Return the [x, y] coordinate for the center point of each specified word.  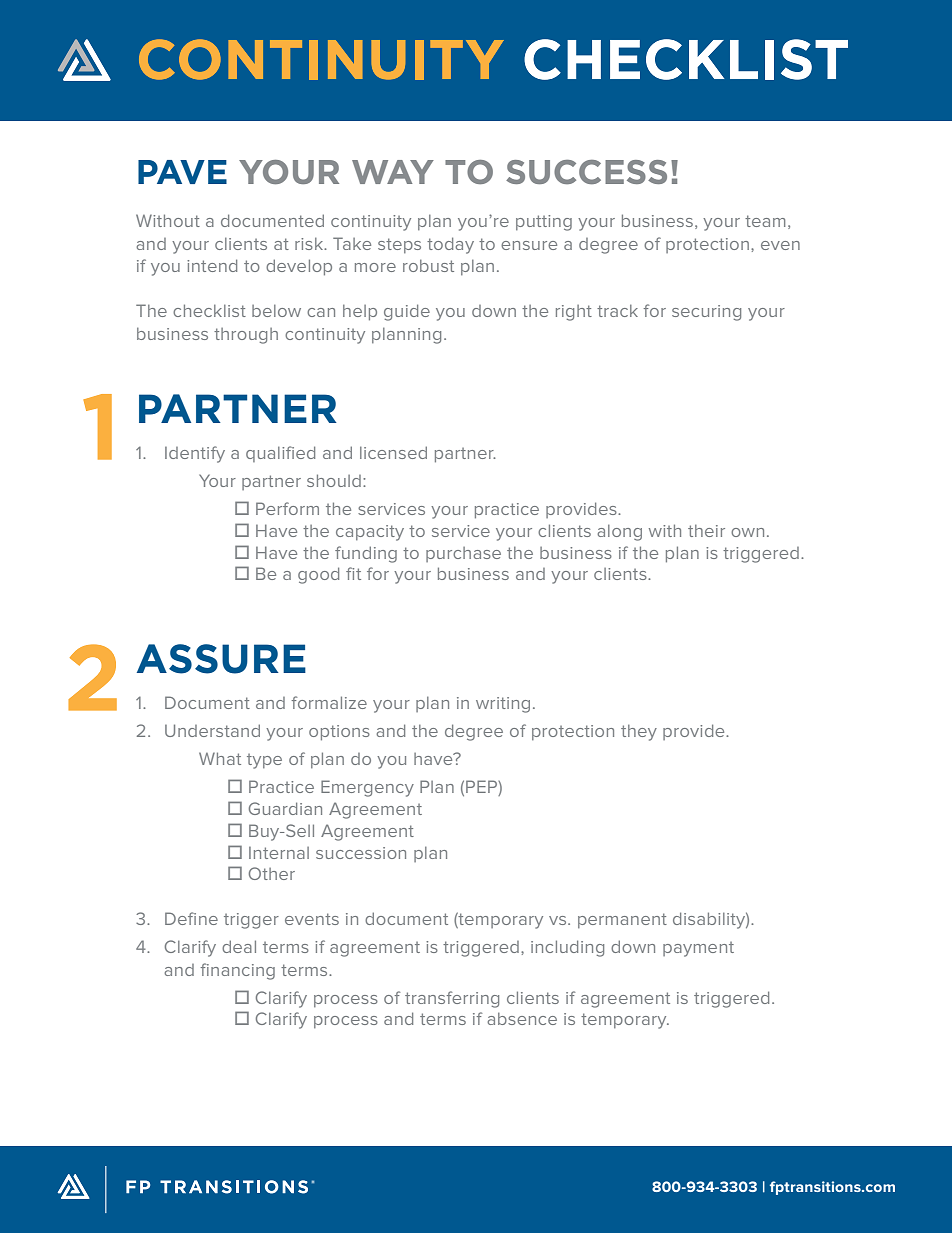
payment [698, 949]
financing [238, 971]
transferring [452, 999]
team [765, 221]
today [450, 245]
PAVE [182, 172]
